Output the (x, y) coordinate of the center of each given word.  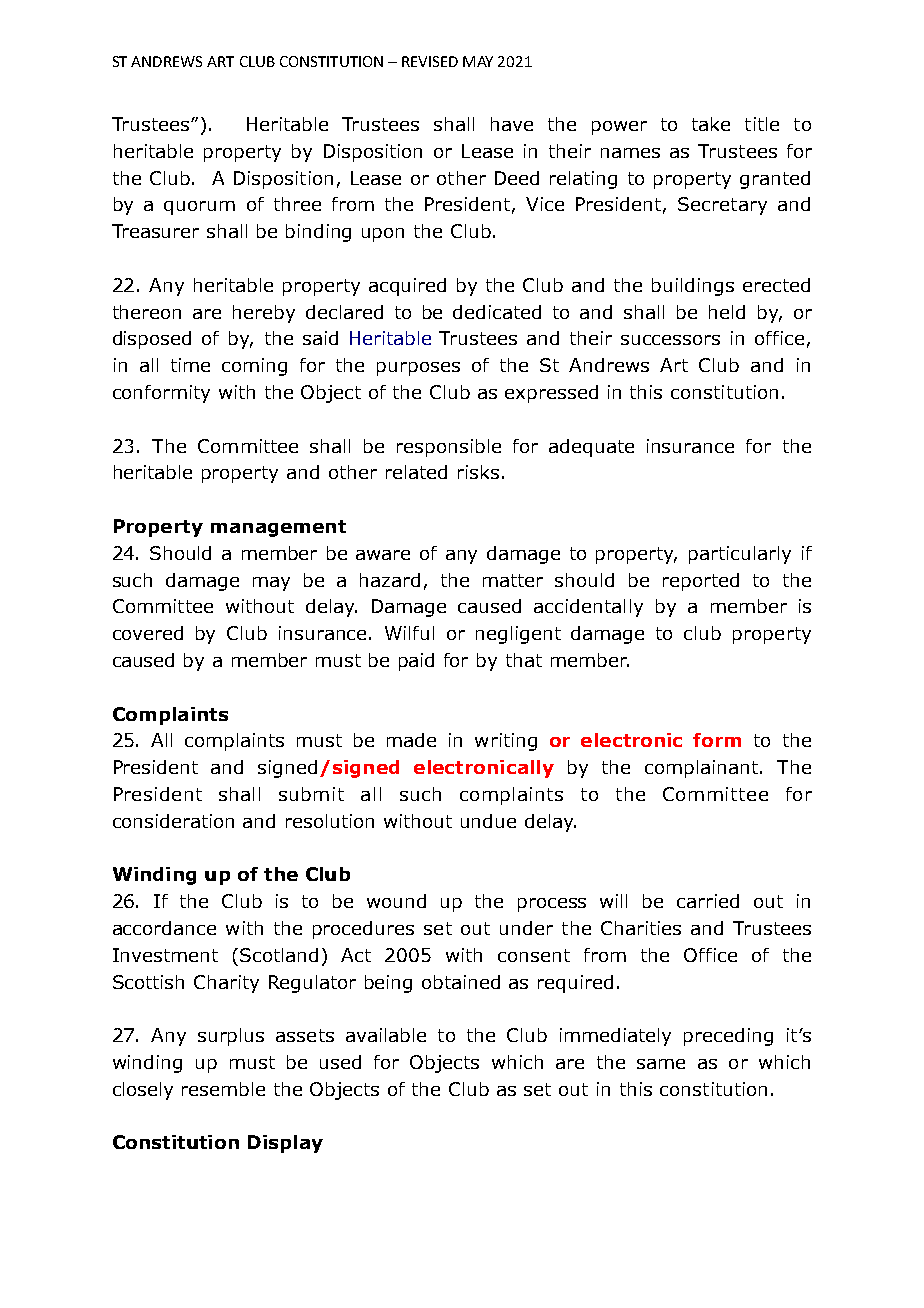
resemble (223, 1089)
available (386, 1035)
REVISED (430, 61)
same (661, 1064)
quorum (199, 208)
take (711, 124)
